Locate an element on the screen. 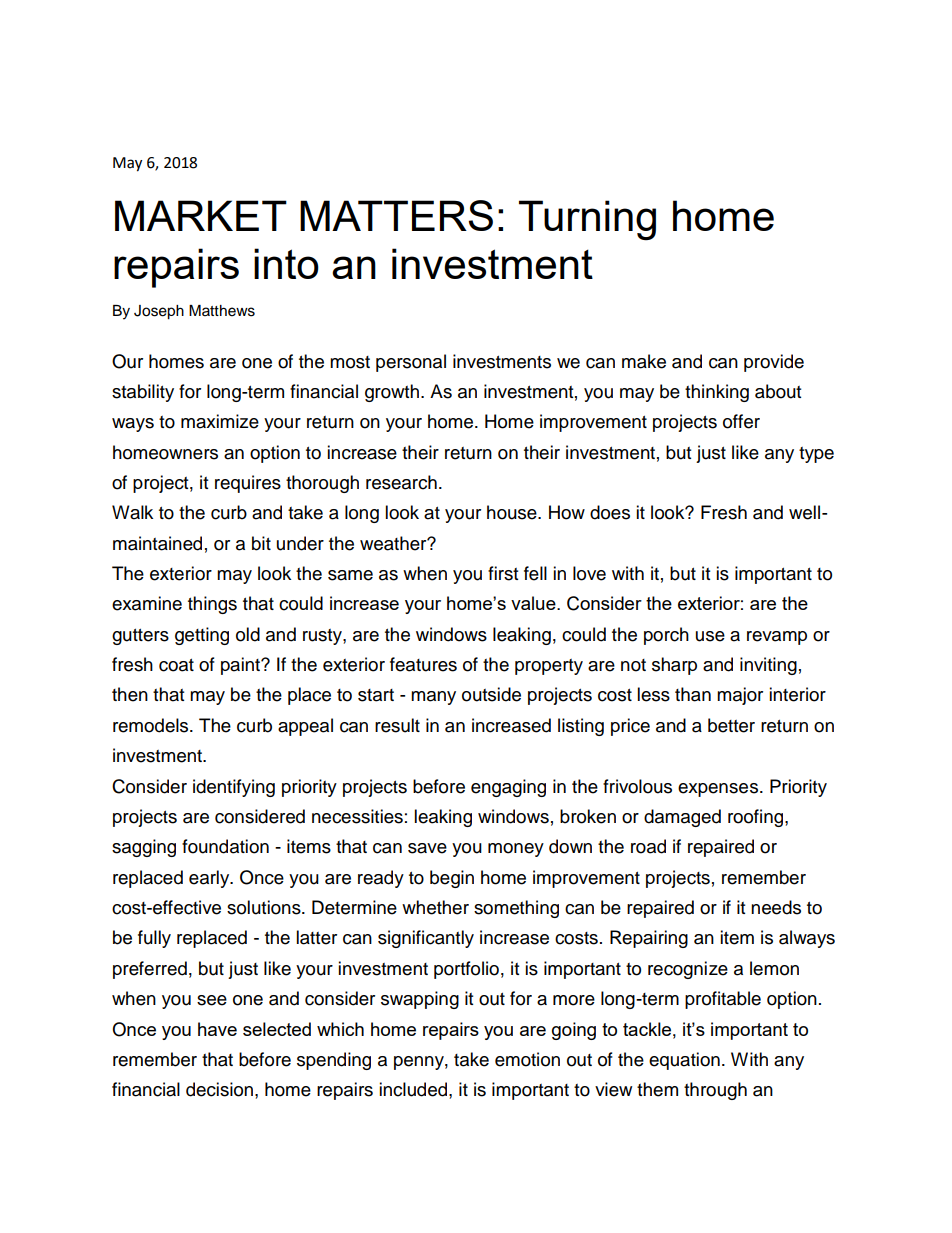  features is located at coordinates (423, 664).
